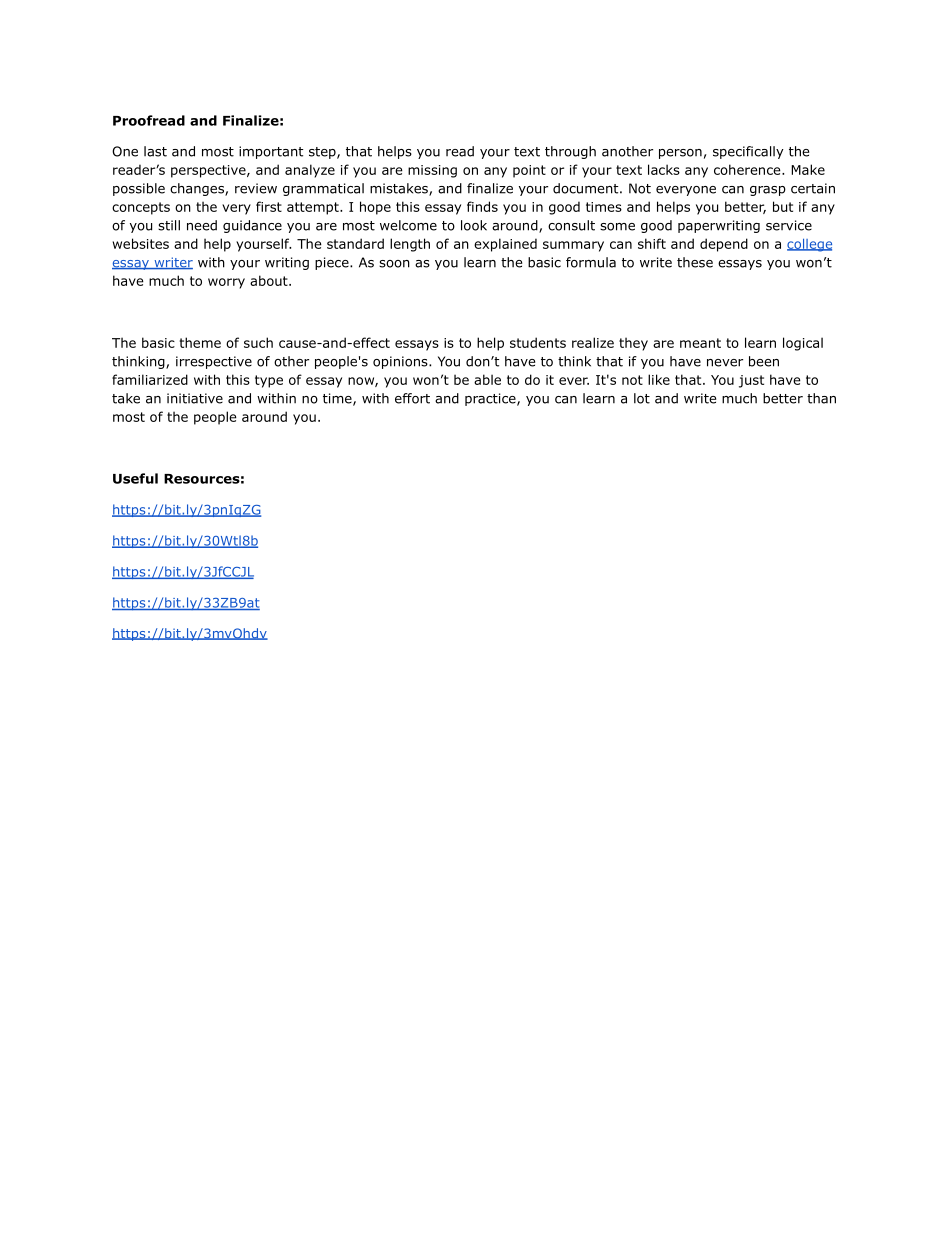  Describe the element at coordinates (700, 343) in the image. I see `meant` at that location.
